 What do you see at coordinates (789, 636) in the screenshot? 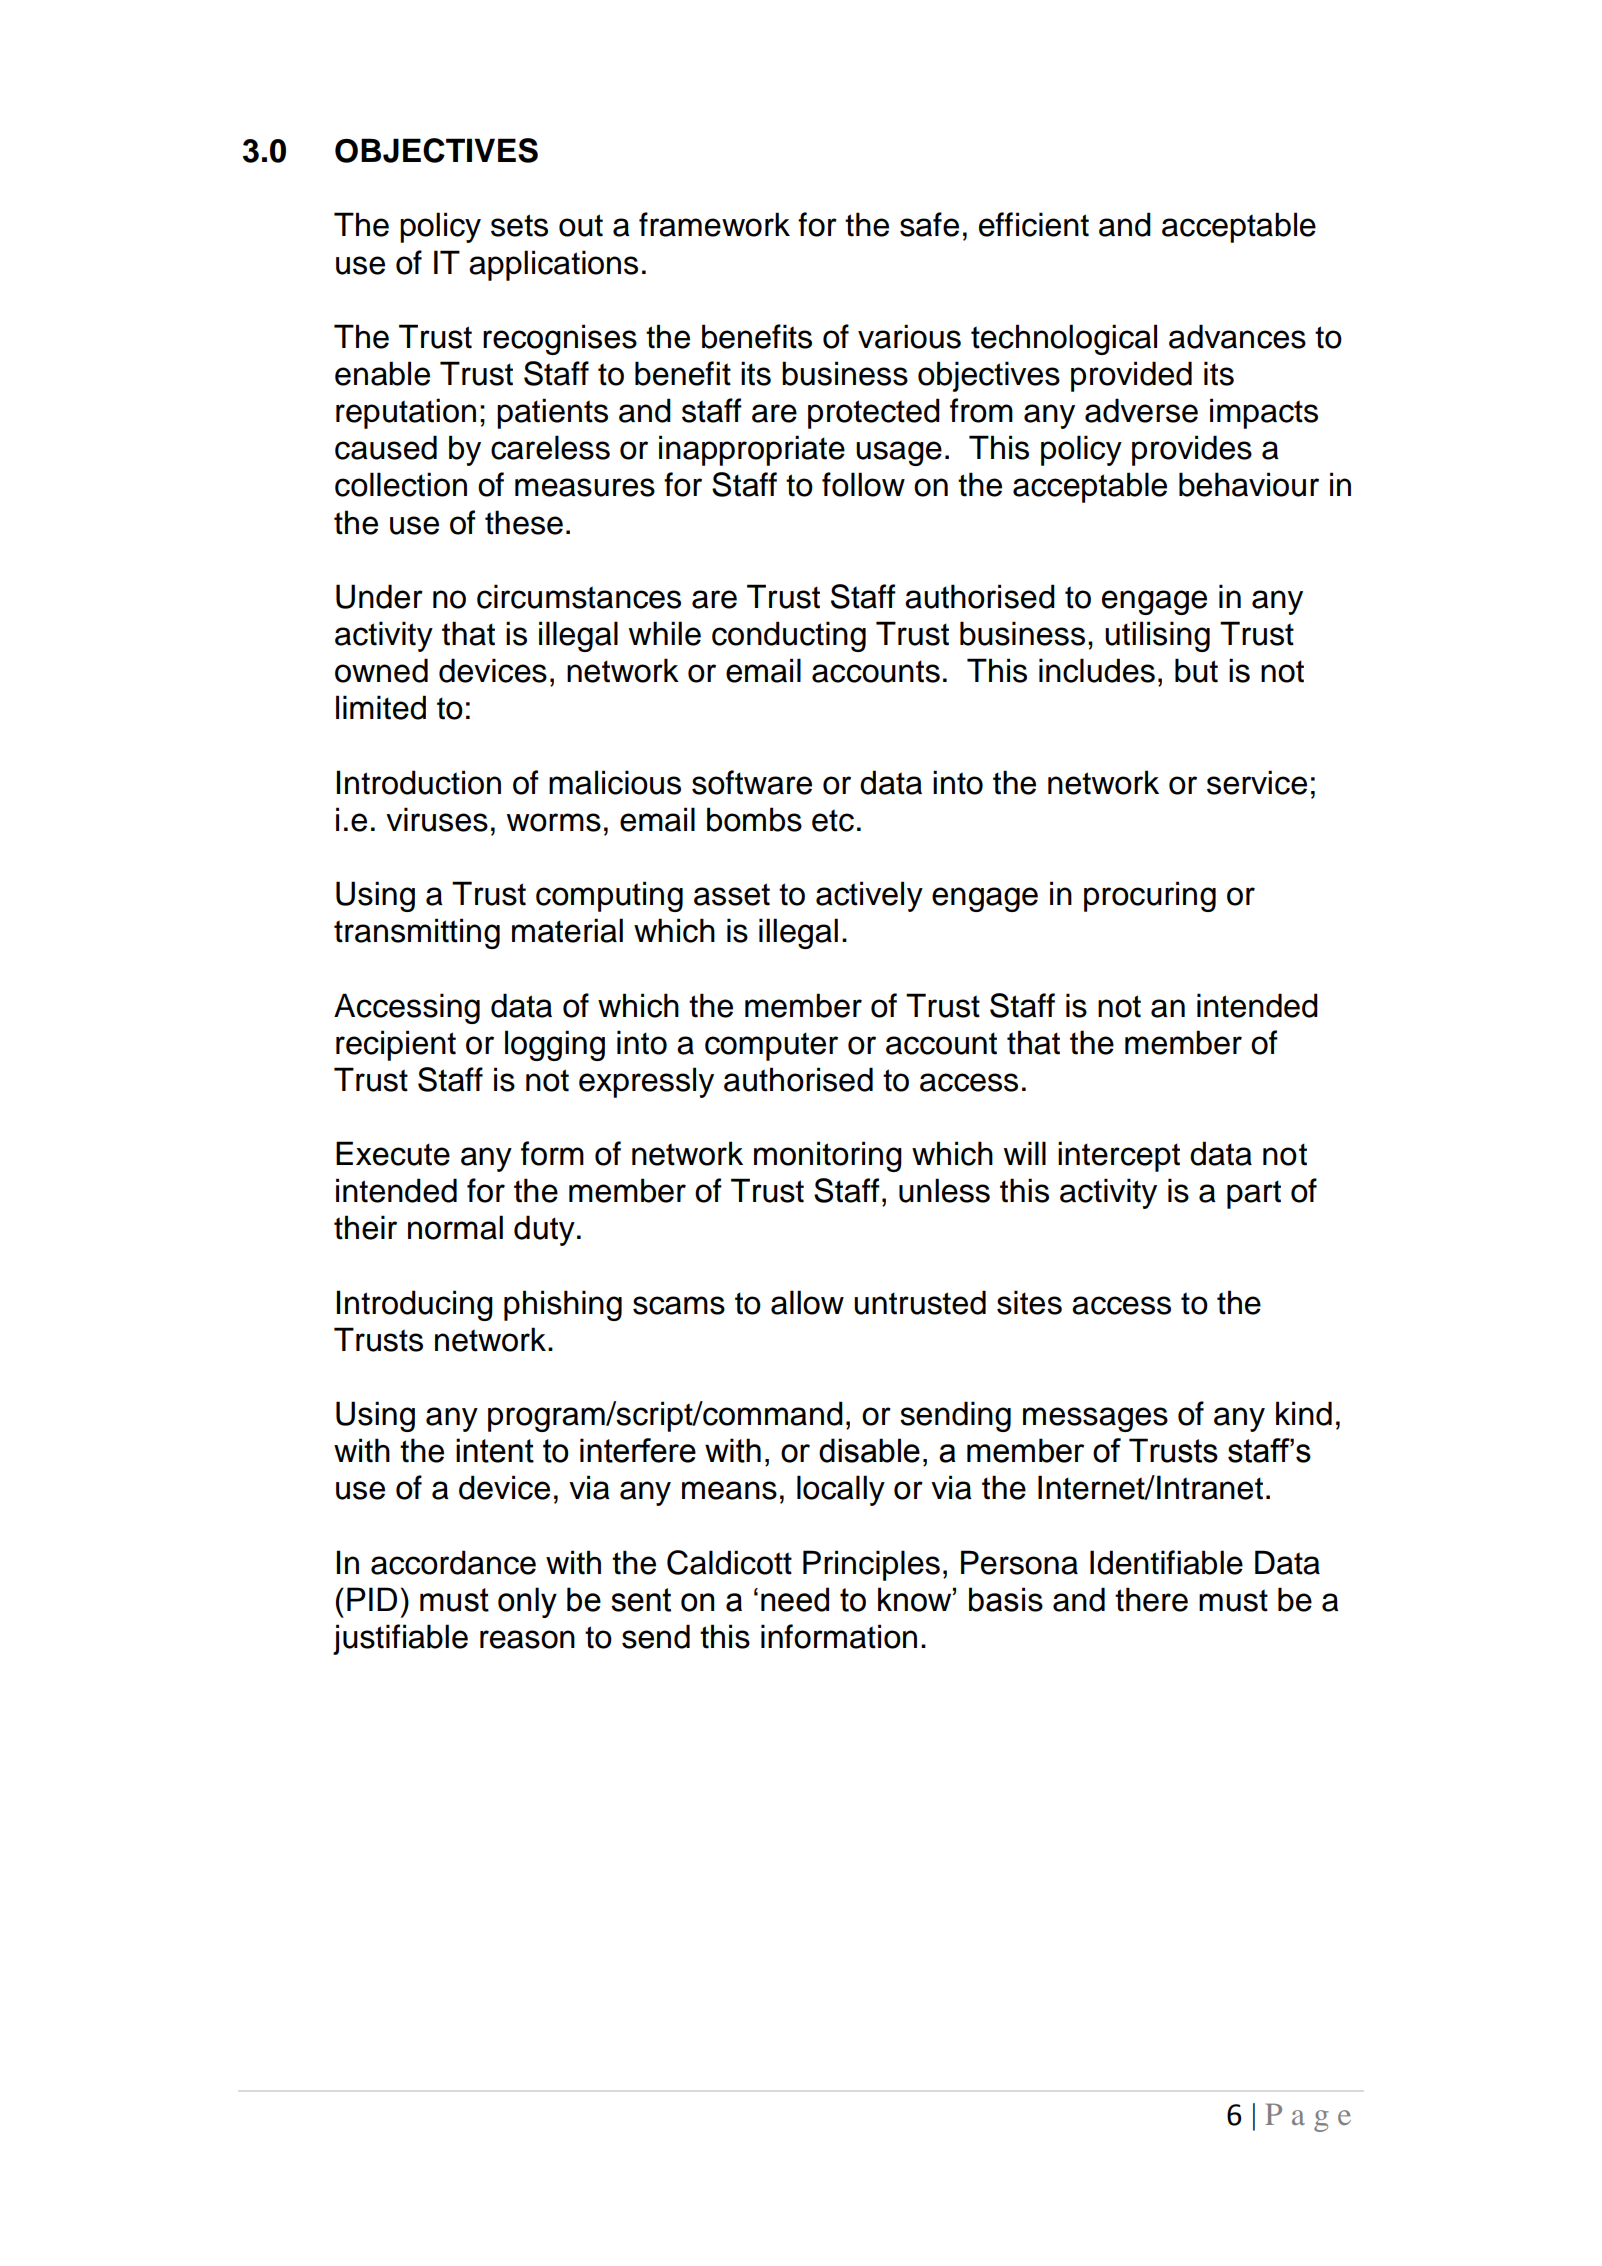
I see `conducting` at bounding box center [789, 636].
